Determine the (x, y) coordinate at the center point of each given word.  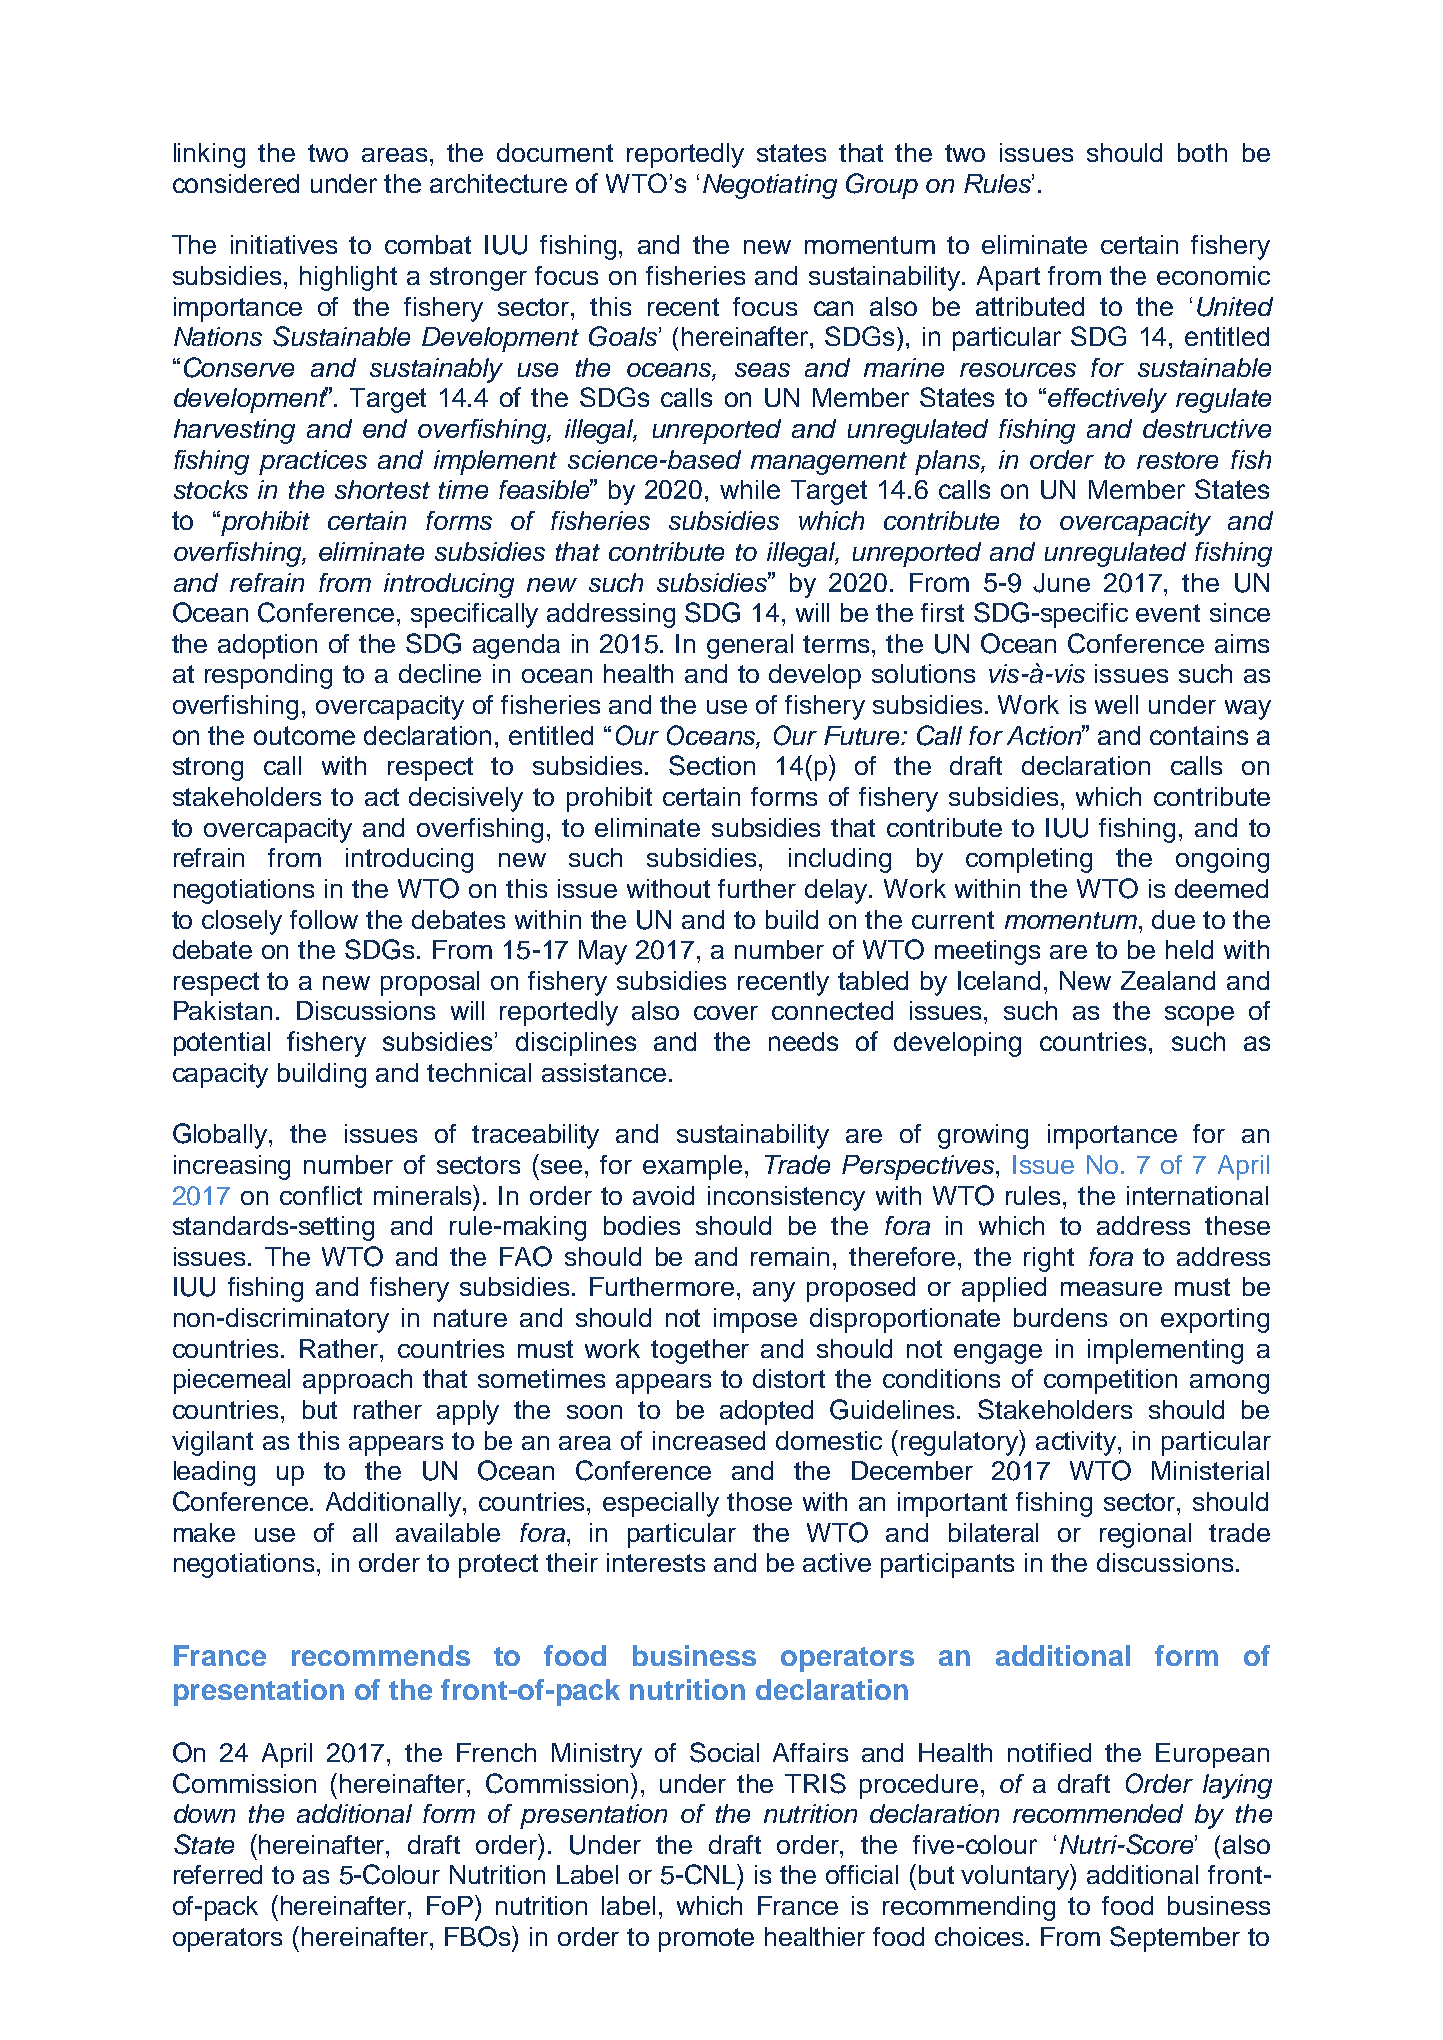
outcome (304, 735)
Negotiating (770, 186)
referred (218, 1874)
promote (706, 1940)
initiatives (284, 244)
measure (1111, 1289)
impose (755, 1320)
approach (357, 1381)
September (1175, 1939)
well (1116, 704)
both (1202, 152)
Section (712, 765)
